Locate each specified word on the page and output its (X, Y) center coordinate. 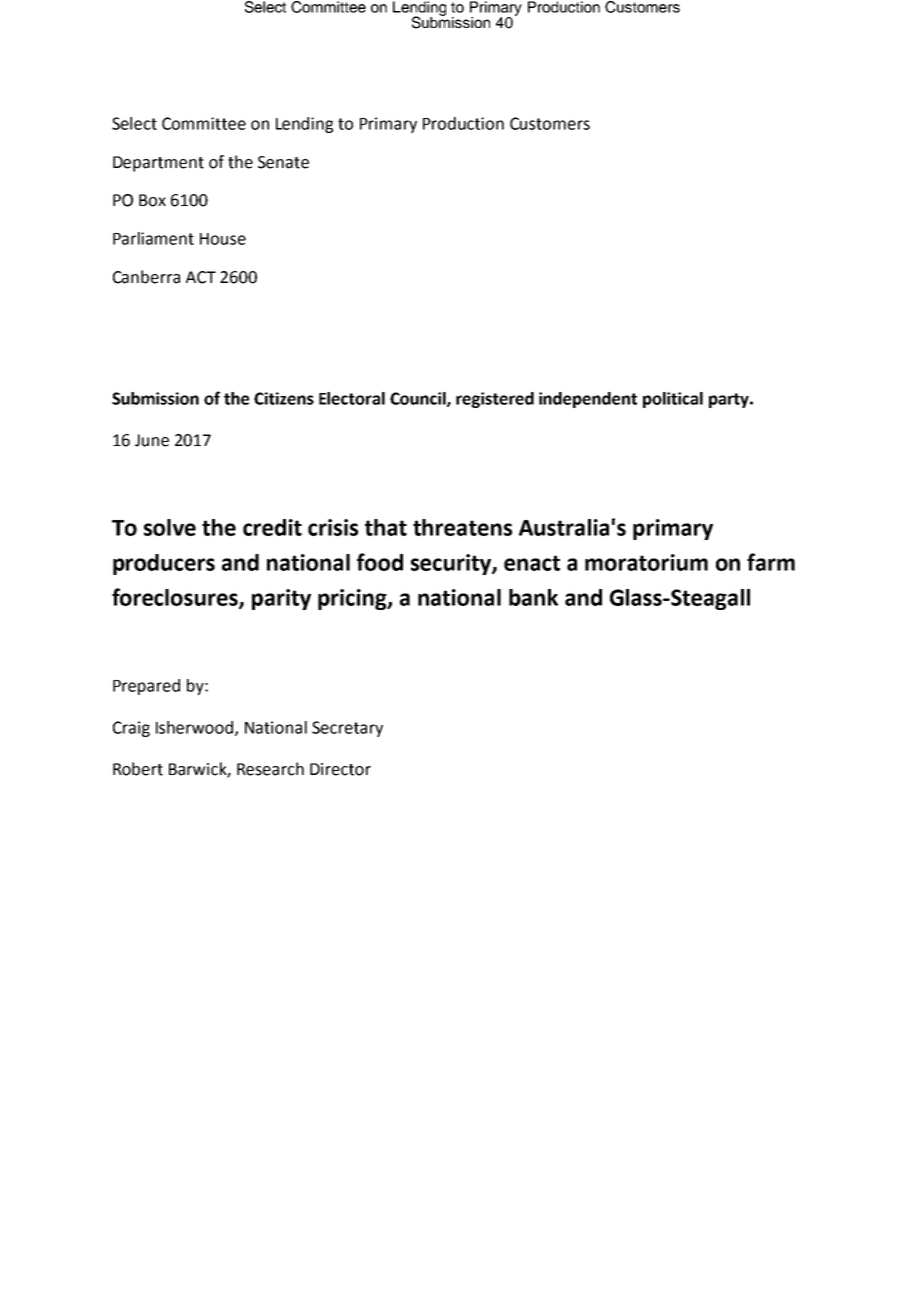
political (673, 400)
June (152, 440)
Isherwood (196, 728)
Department (158, 164)
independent (588, 400)
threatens (462, 527)
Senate (283, 162)
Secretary (347, 729)
